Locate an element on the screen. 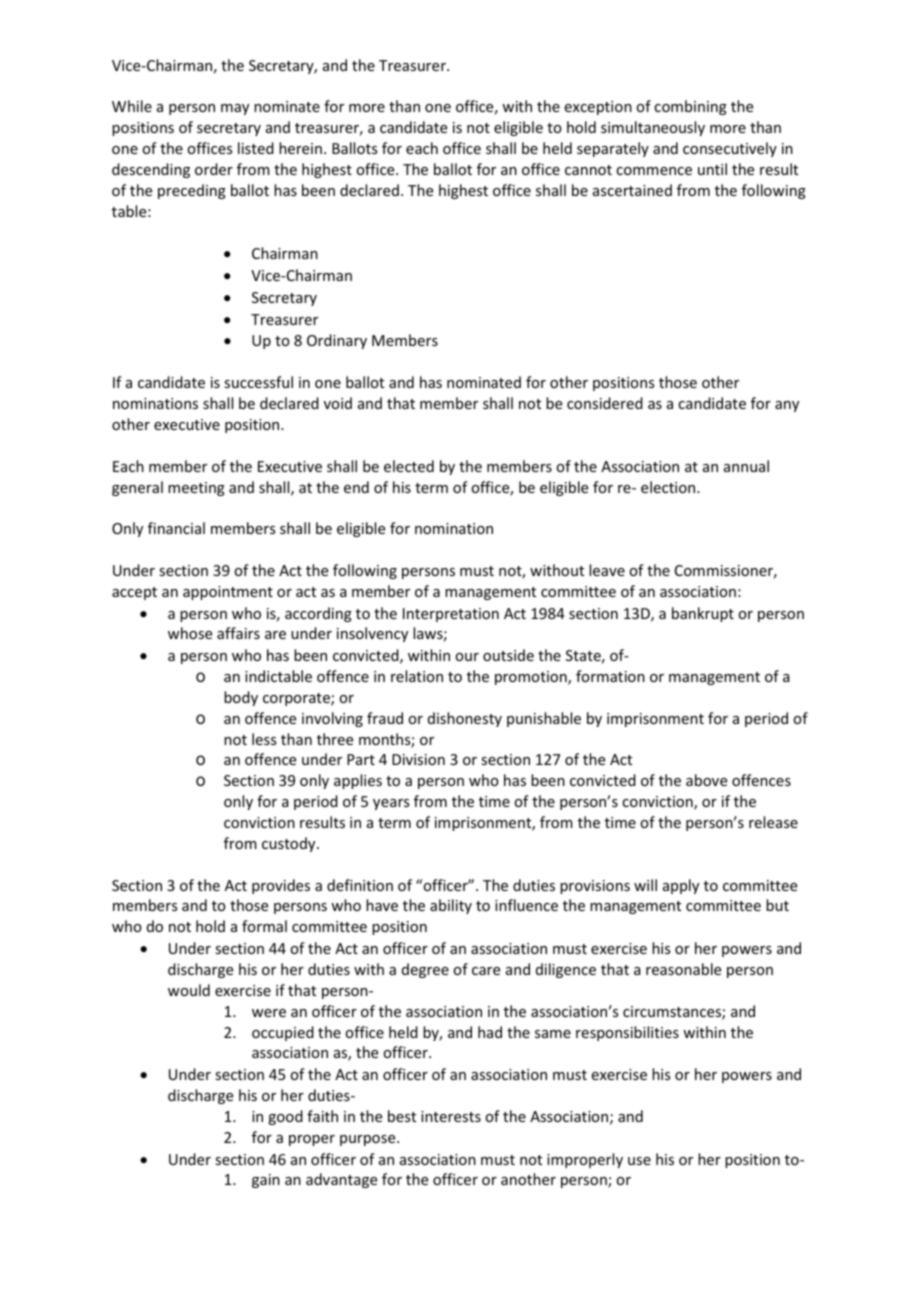  order is located at coordinates (214, 169).
